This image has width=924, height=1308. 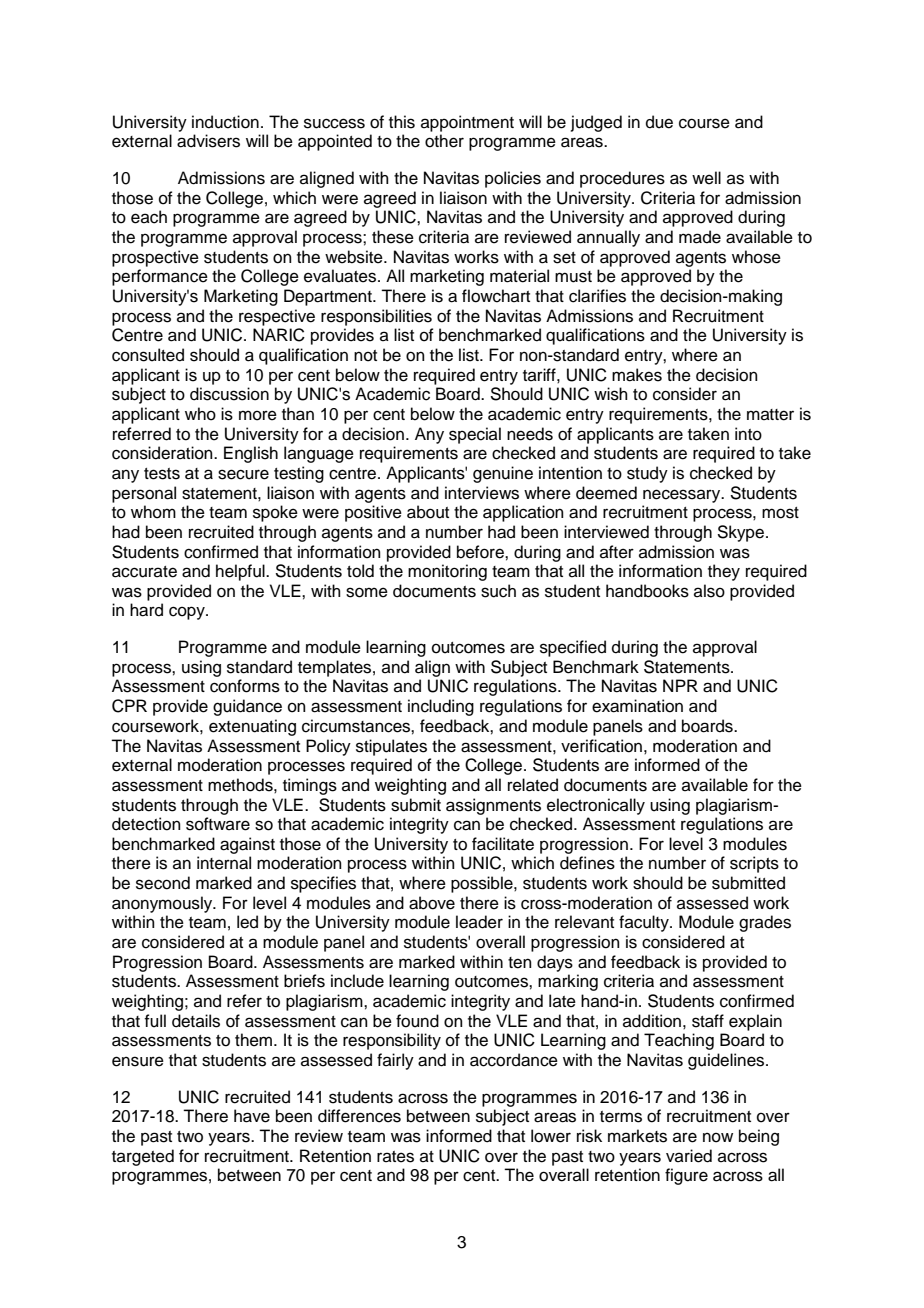 I want to click on interviews, so click(x=482, y=493).
